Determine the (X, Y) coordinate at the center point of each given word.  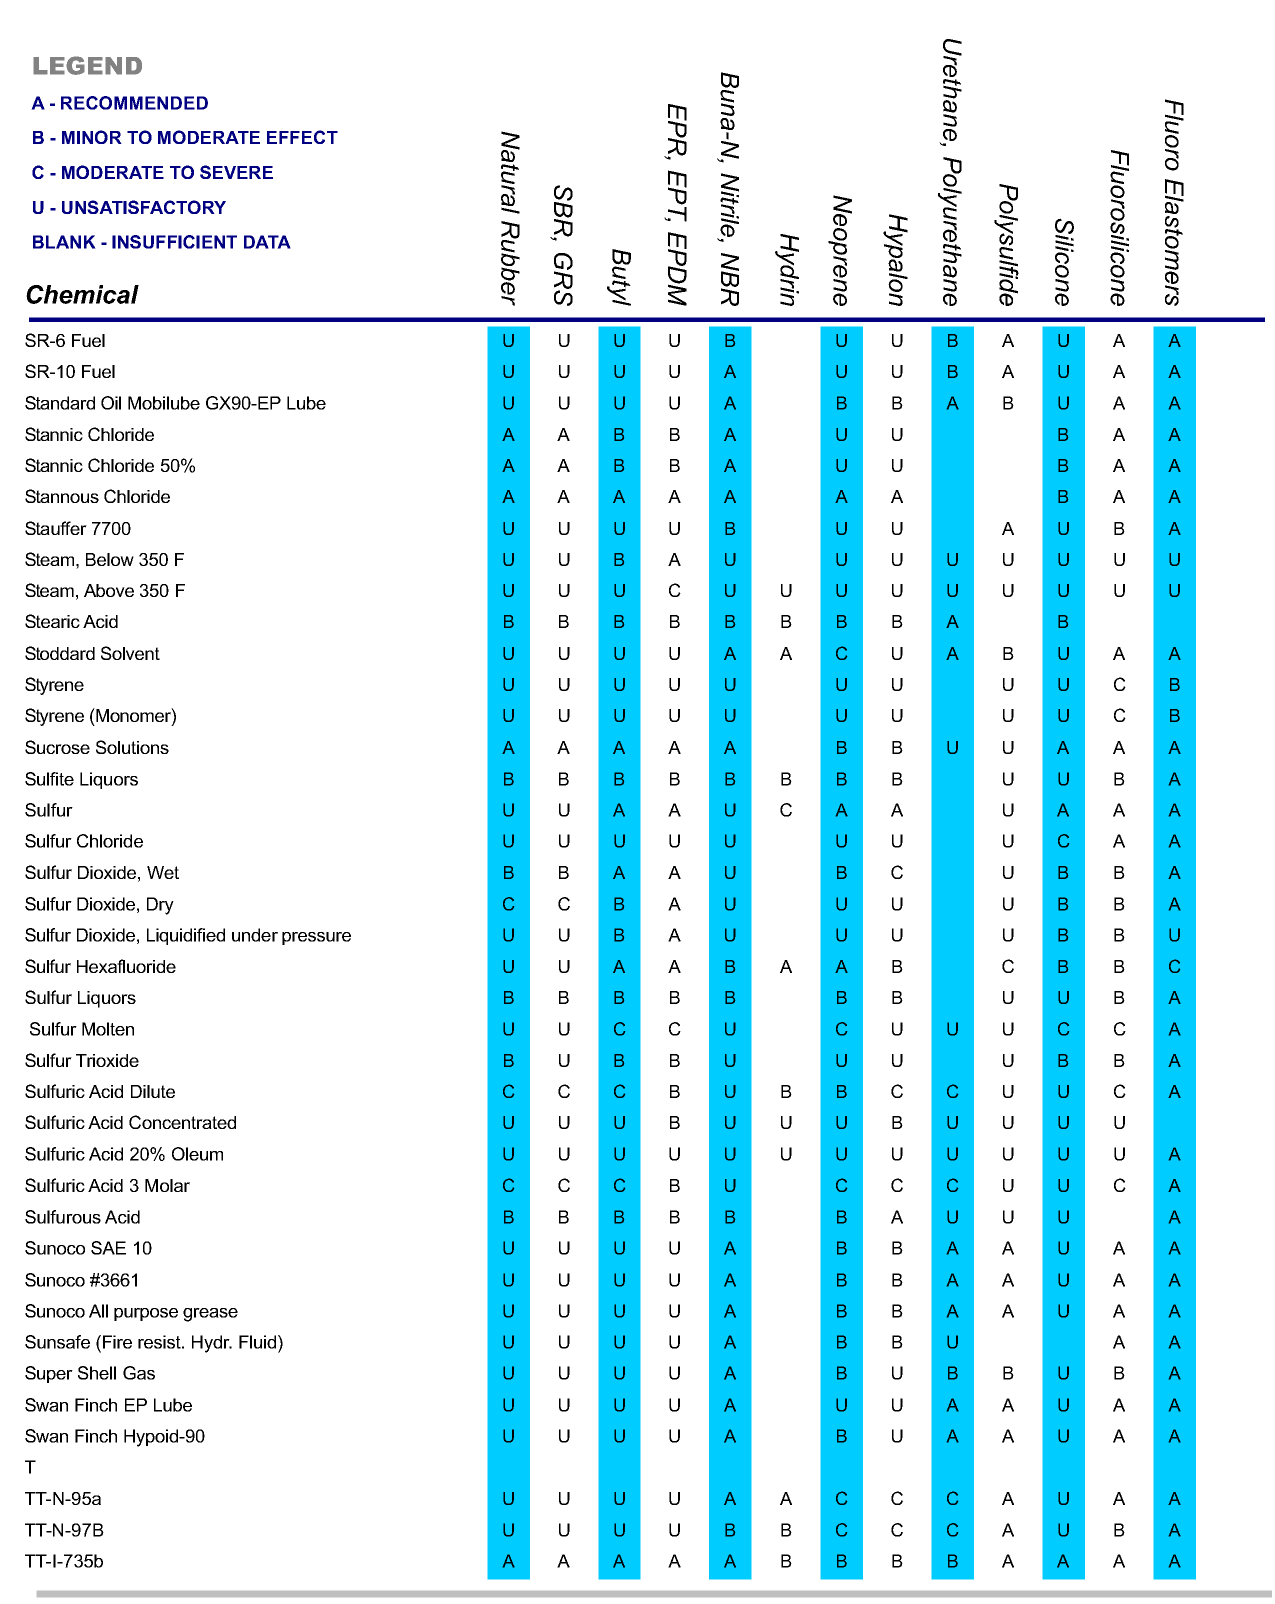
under (255, 935)
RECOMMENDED (134, 103)
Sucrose (57, 747)
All (98, 1311)
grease (210, 1315)
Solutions (132, 747)
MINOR (92, 137)
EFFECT (302, 137)
